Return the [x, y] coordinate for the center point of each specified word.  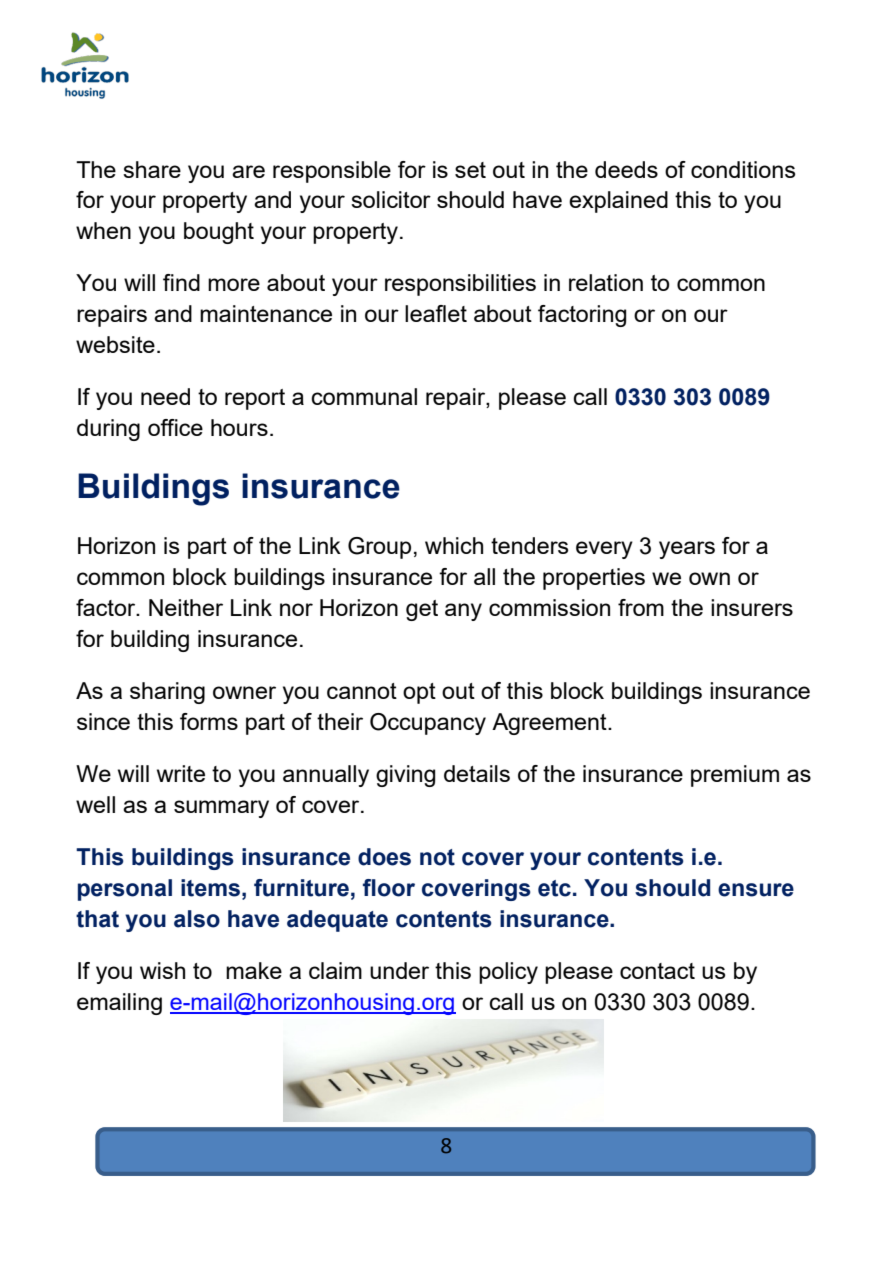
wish [162, 970]
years [687, 550]
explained [618, 202]
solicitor [391, 199]
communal [364, 396]
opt [419, 693]
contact [657, 971]
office [175, 427]
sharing [167, 693]
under [399, 970]
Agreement [550, 724]
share [152, 169]
